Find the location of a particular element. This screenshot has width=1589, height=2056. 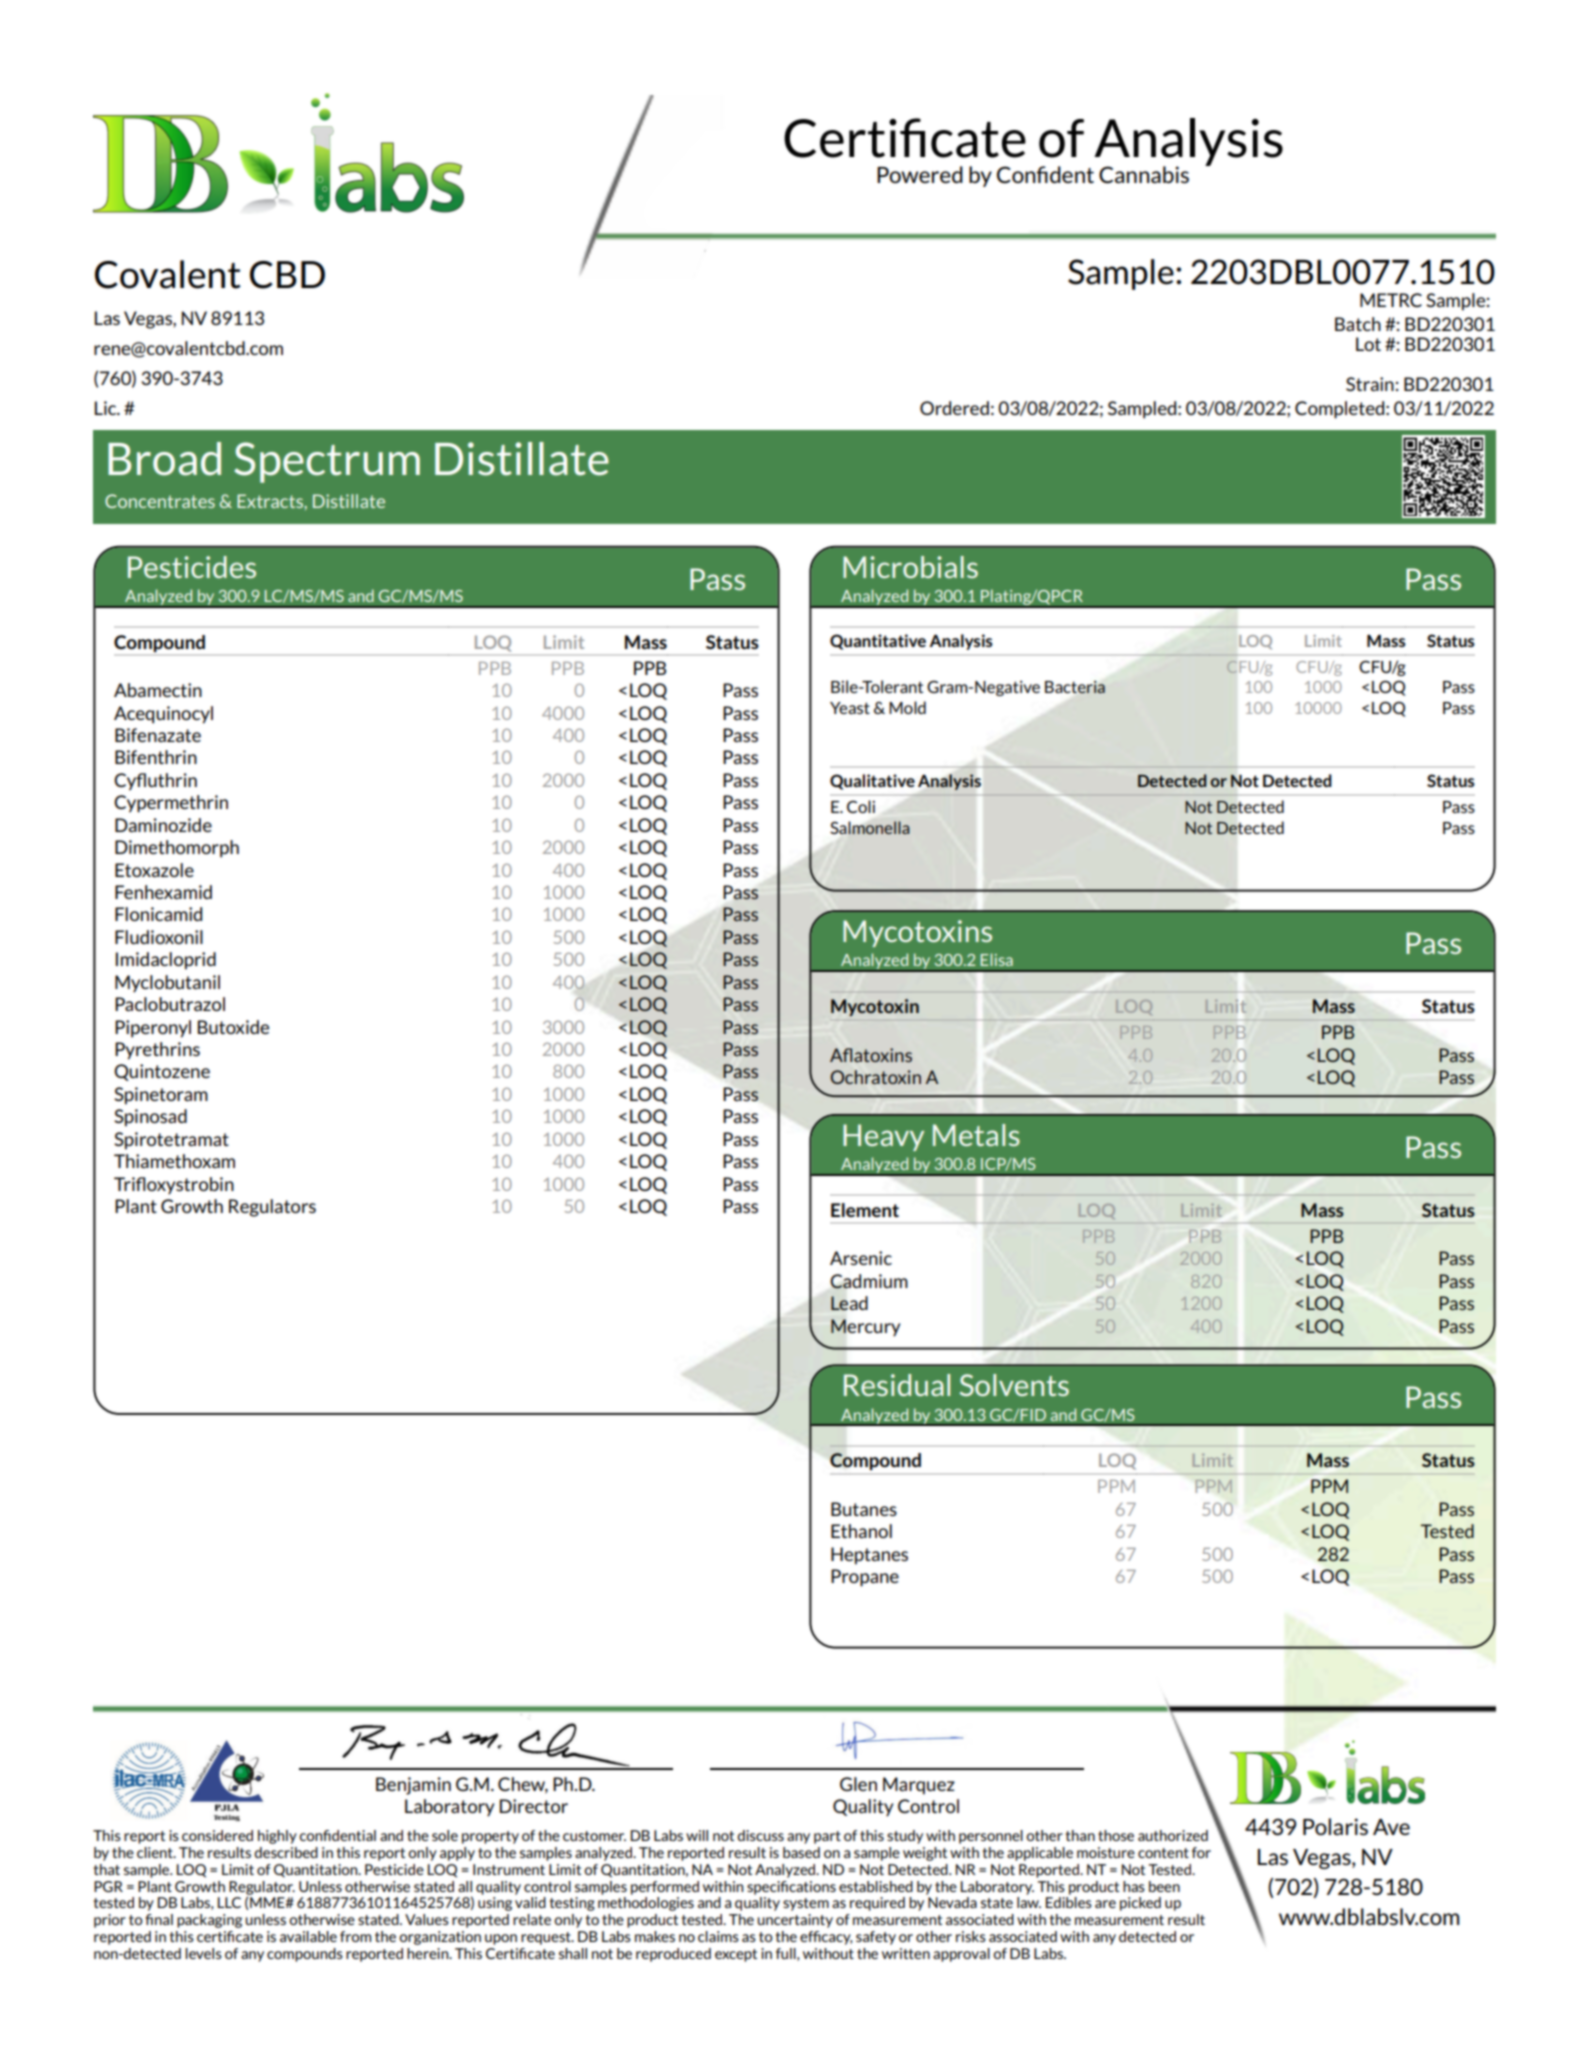

Spectrum is located at coordinates (327, 462).
